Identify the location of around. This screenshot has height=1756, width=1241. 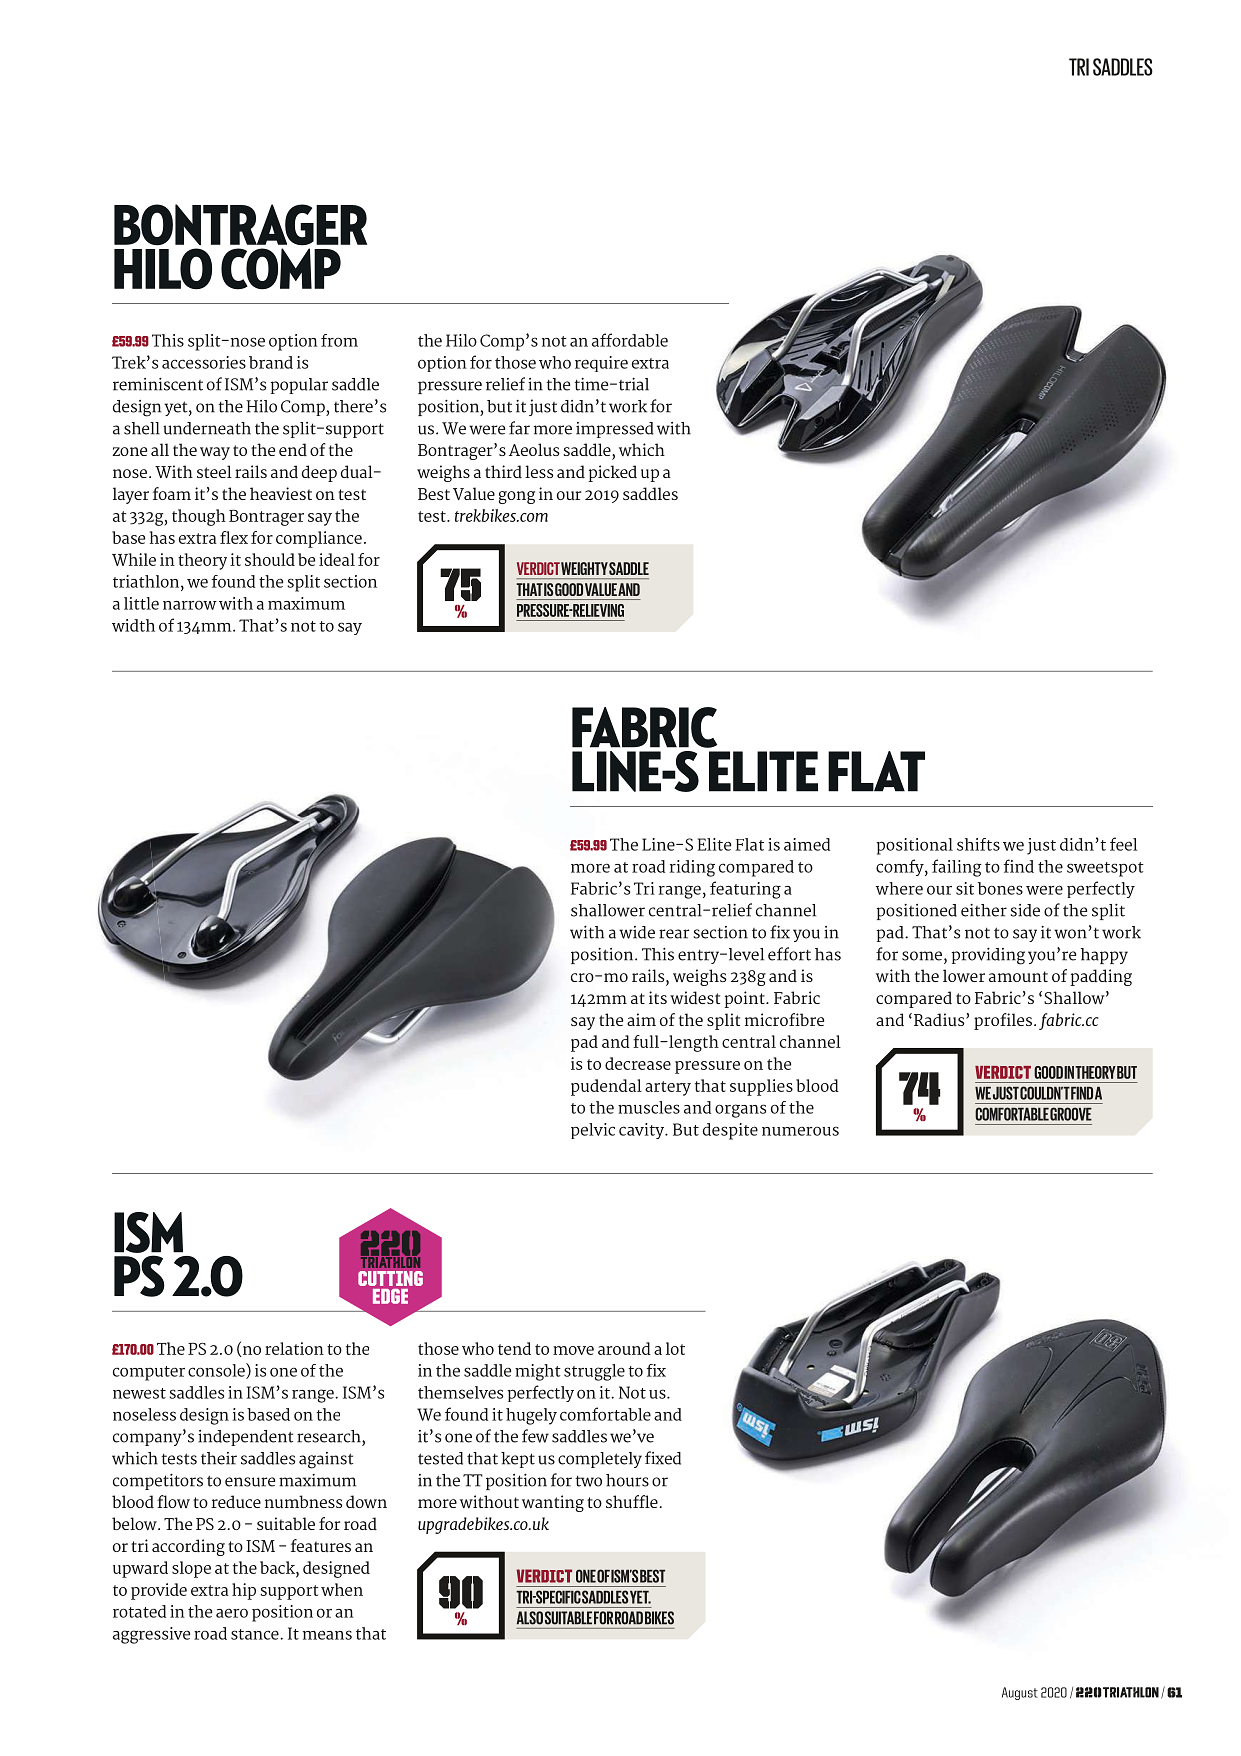
(624, 1348).
